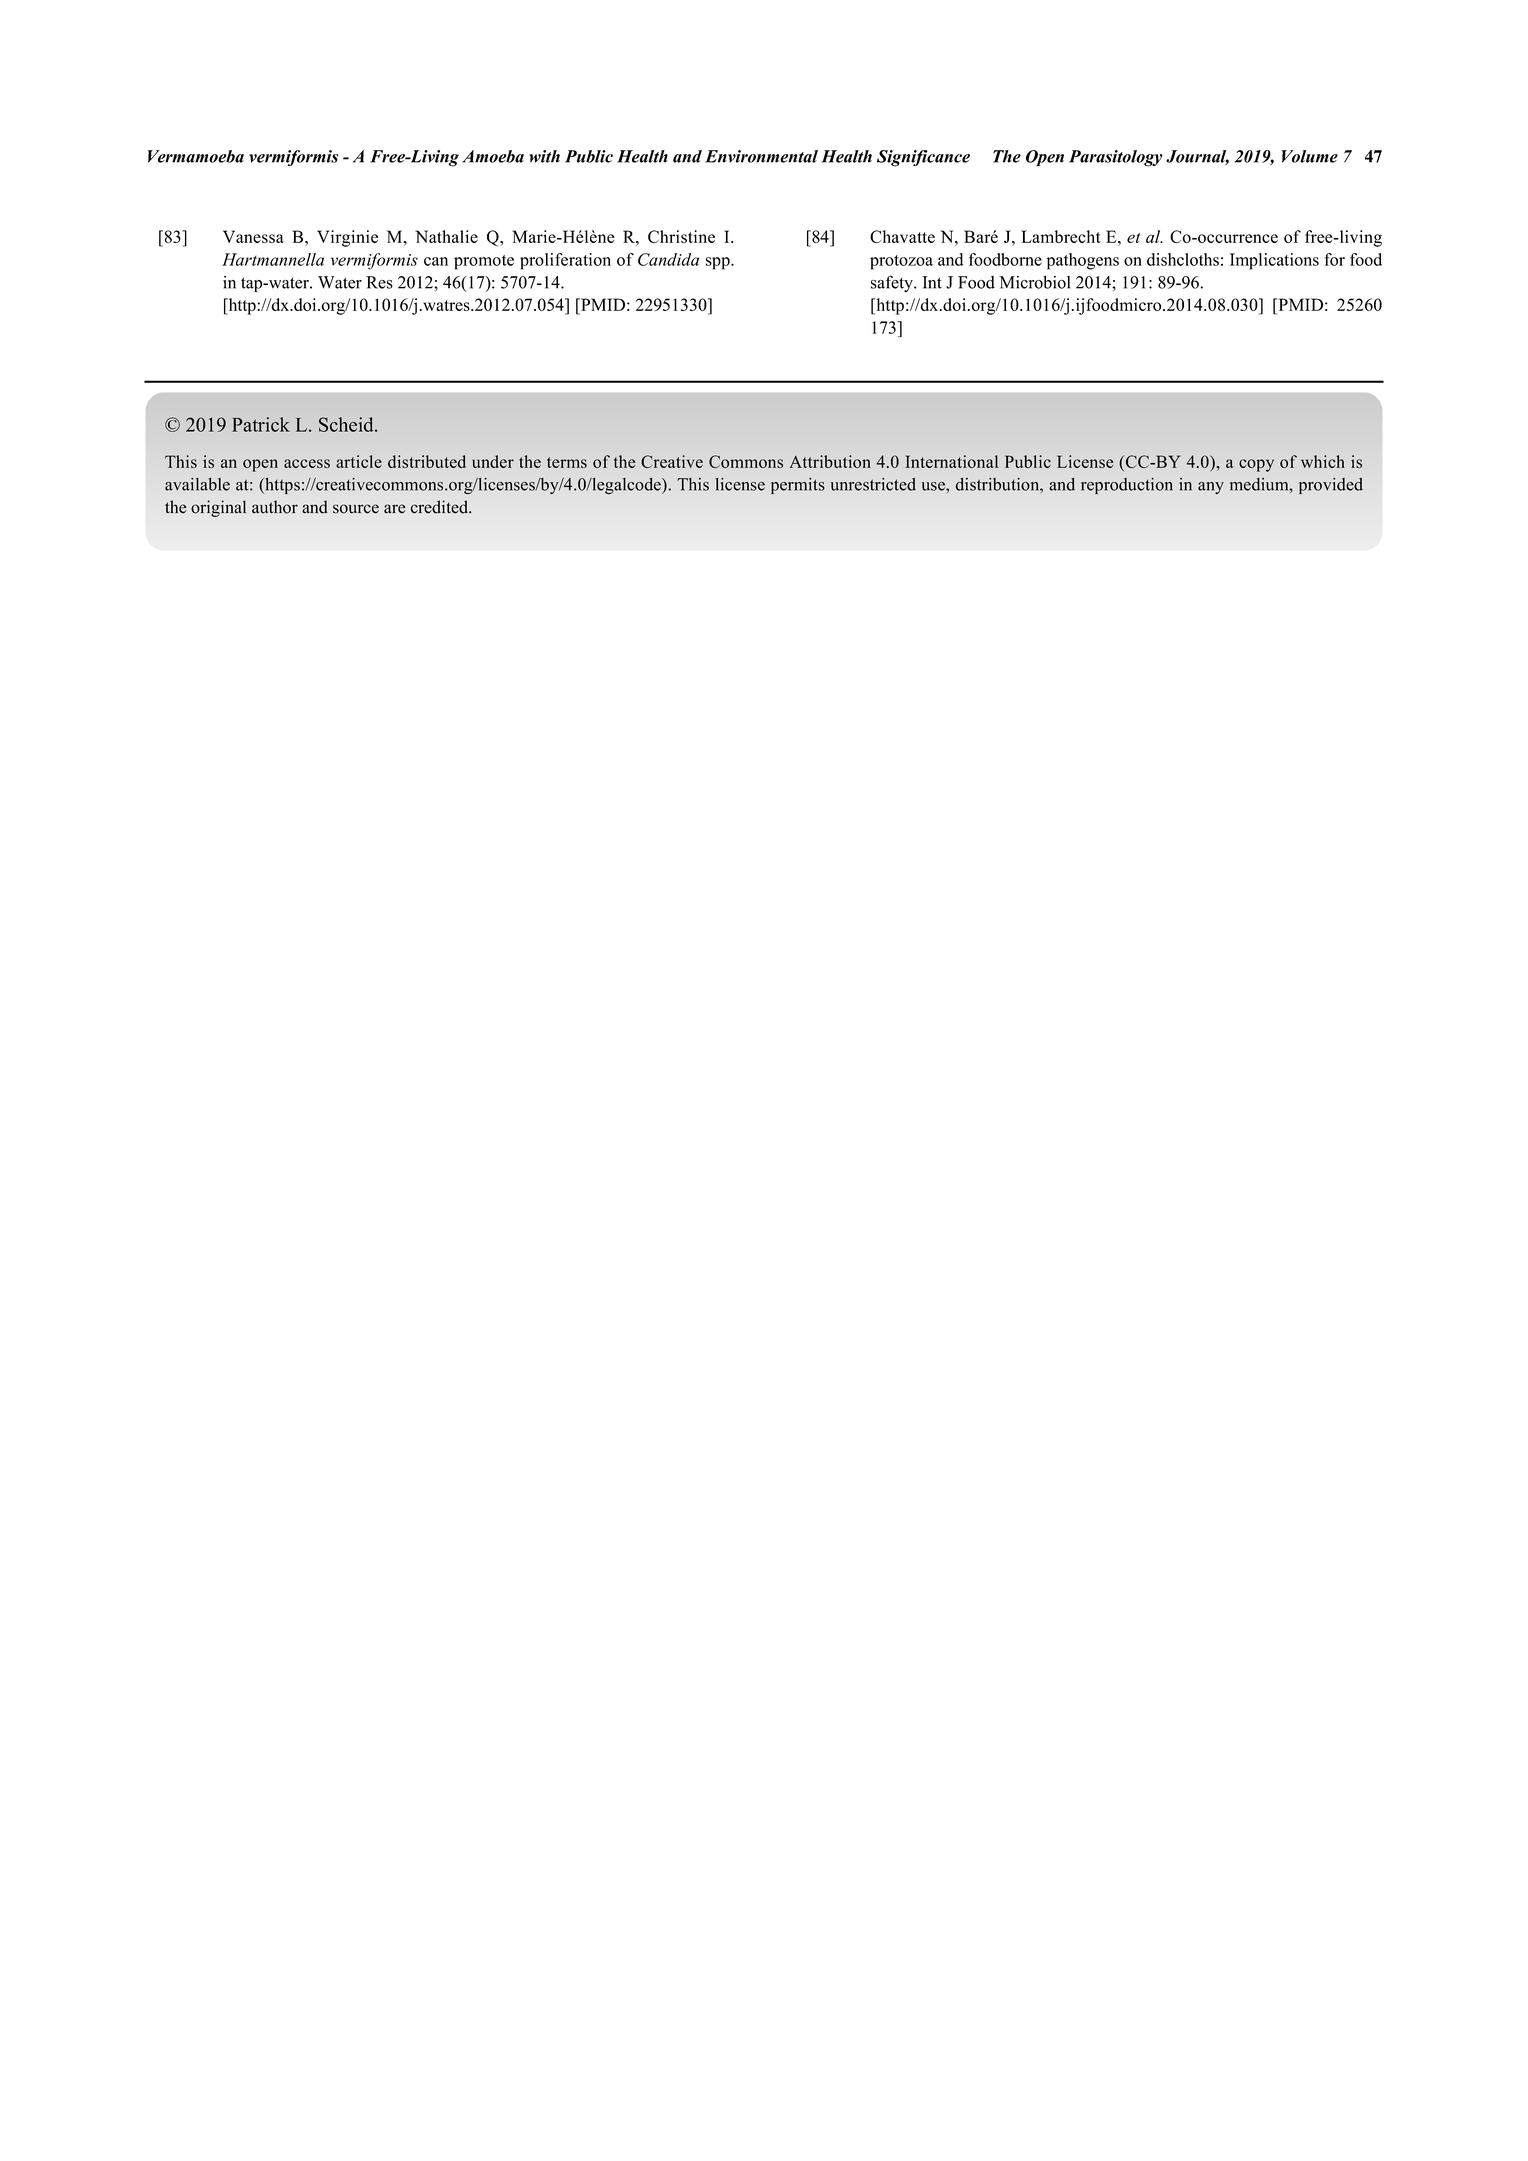 The width and height of the screenshot is (1528, 2161). I want to click on Patrick, so click(261, 424).
